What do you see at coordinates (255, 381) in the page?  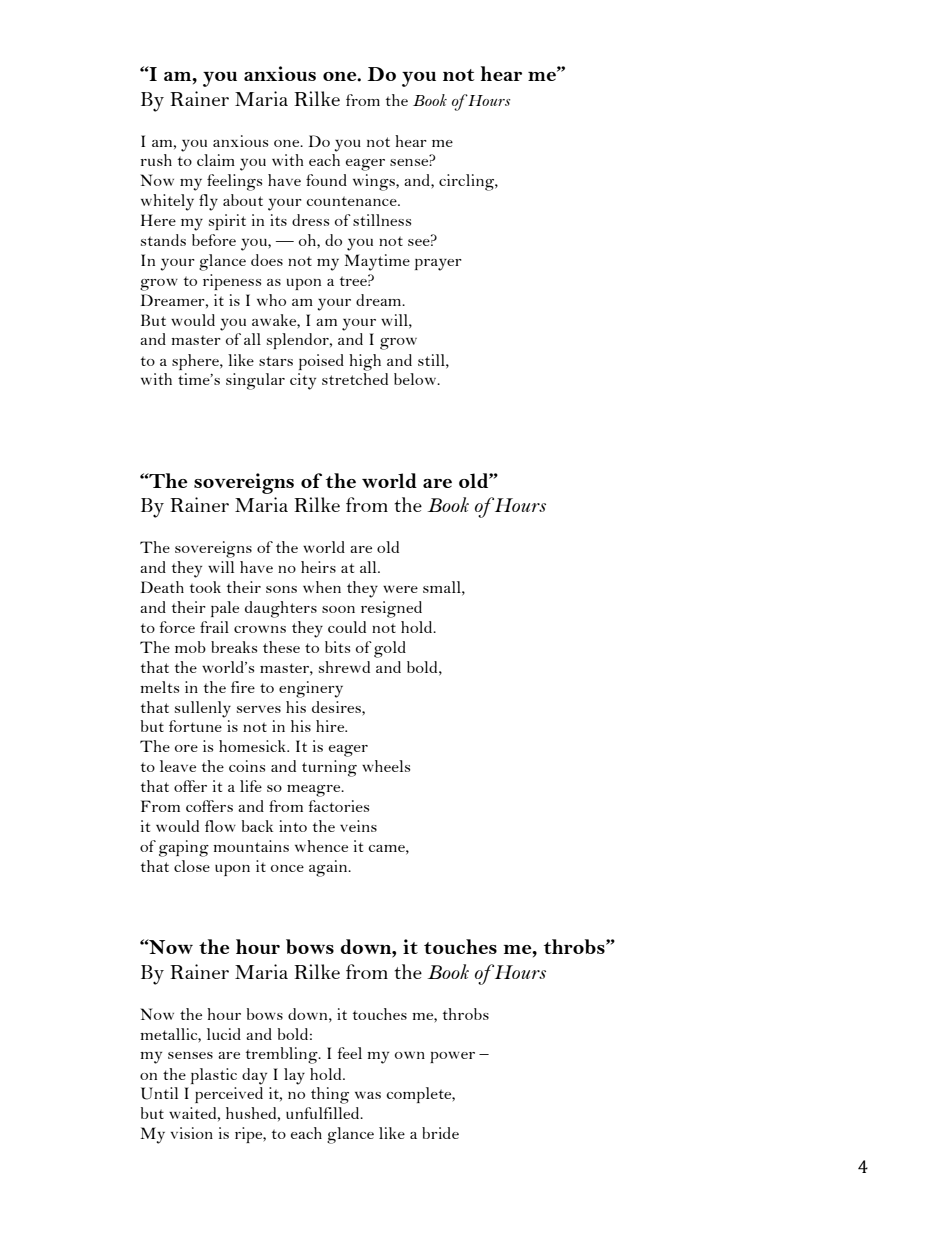 I see `singular` at bounding box center [255, 381].
